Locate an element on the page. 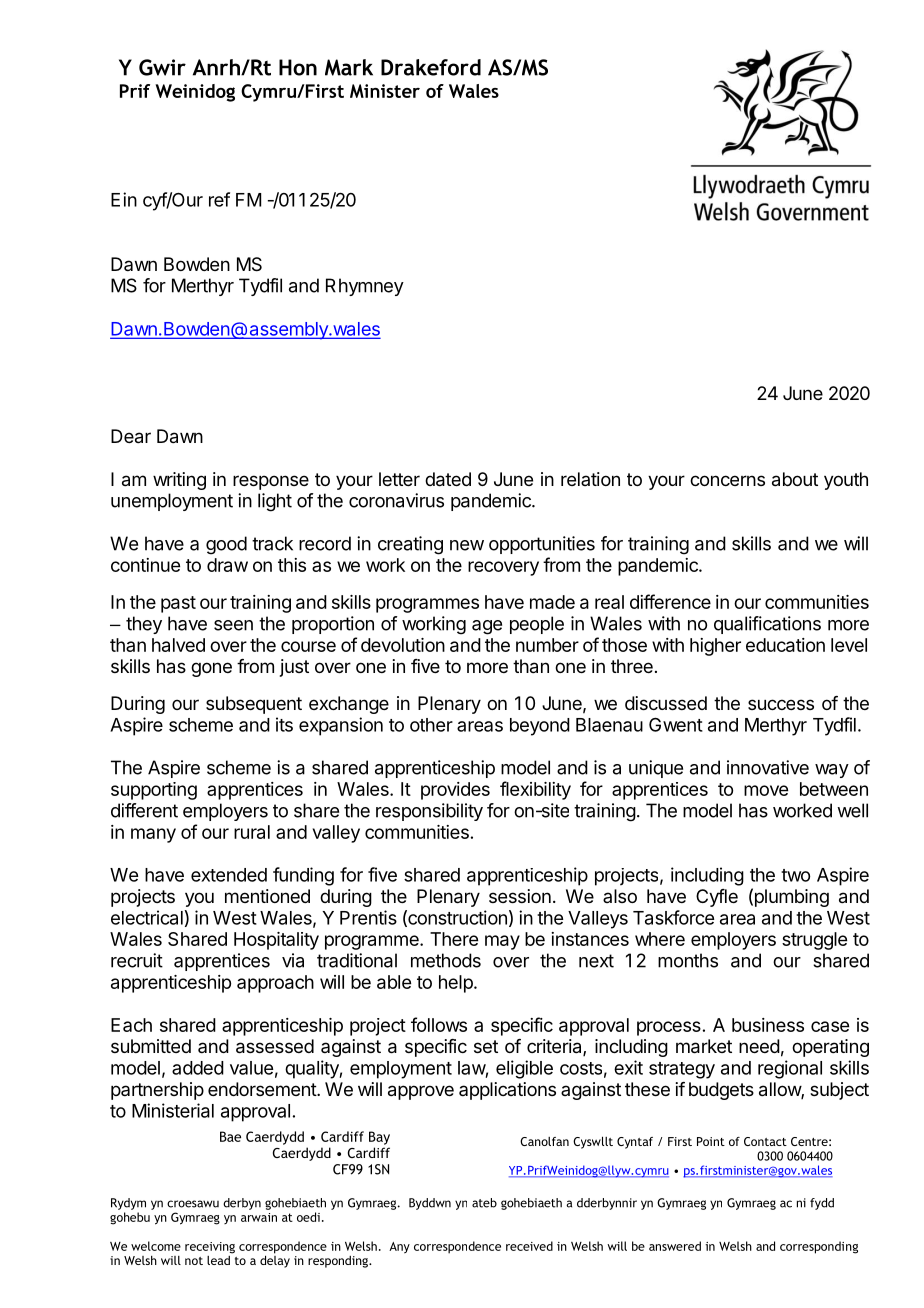 This document has width=924, height=1308. may is located at coordinates (502, 942).
